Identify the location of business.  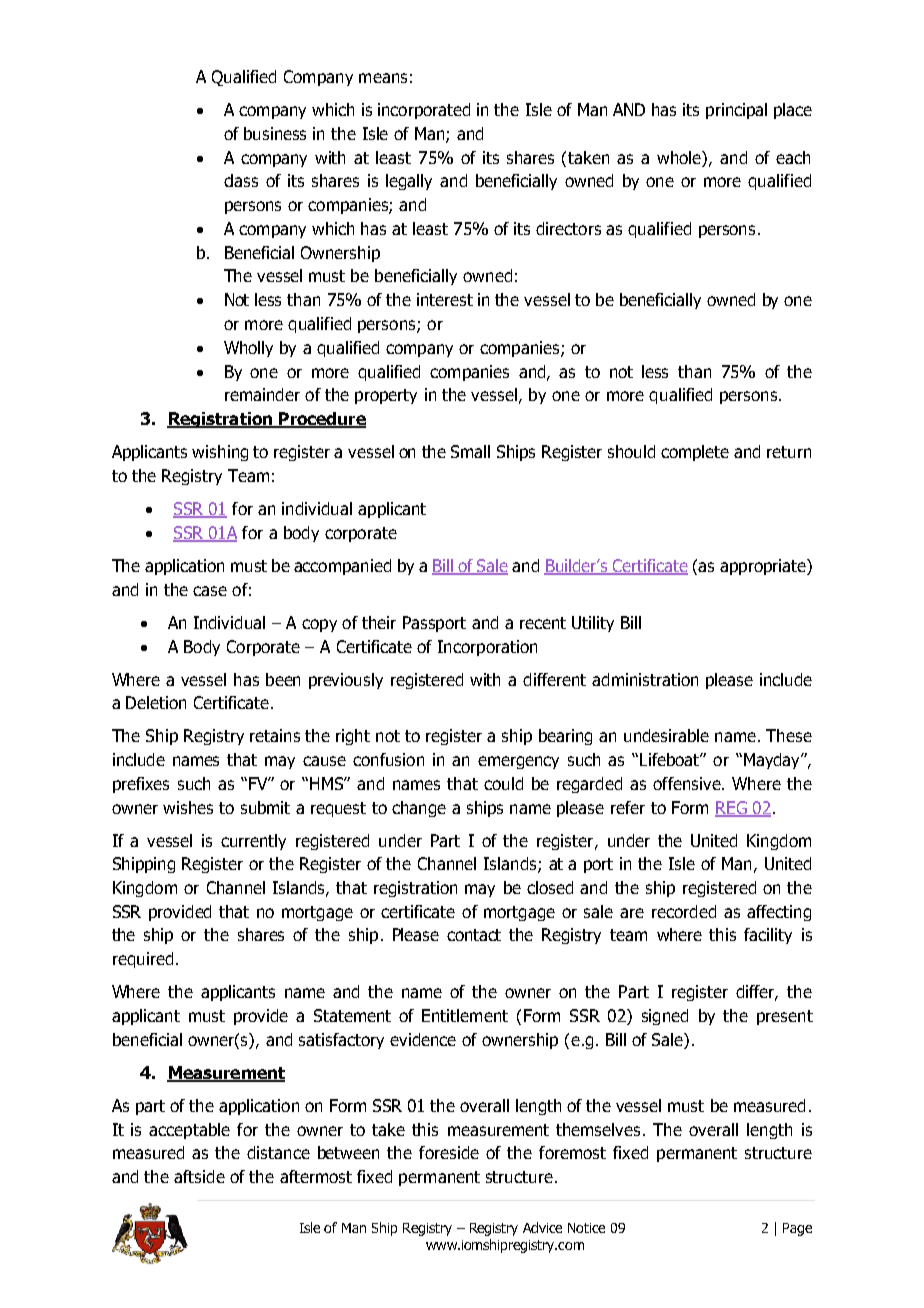
(275, 133).
